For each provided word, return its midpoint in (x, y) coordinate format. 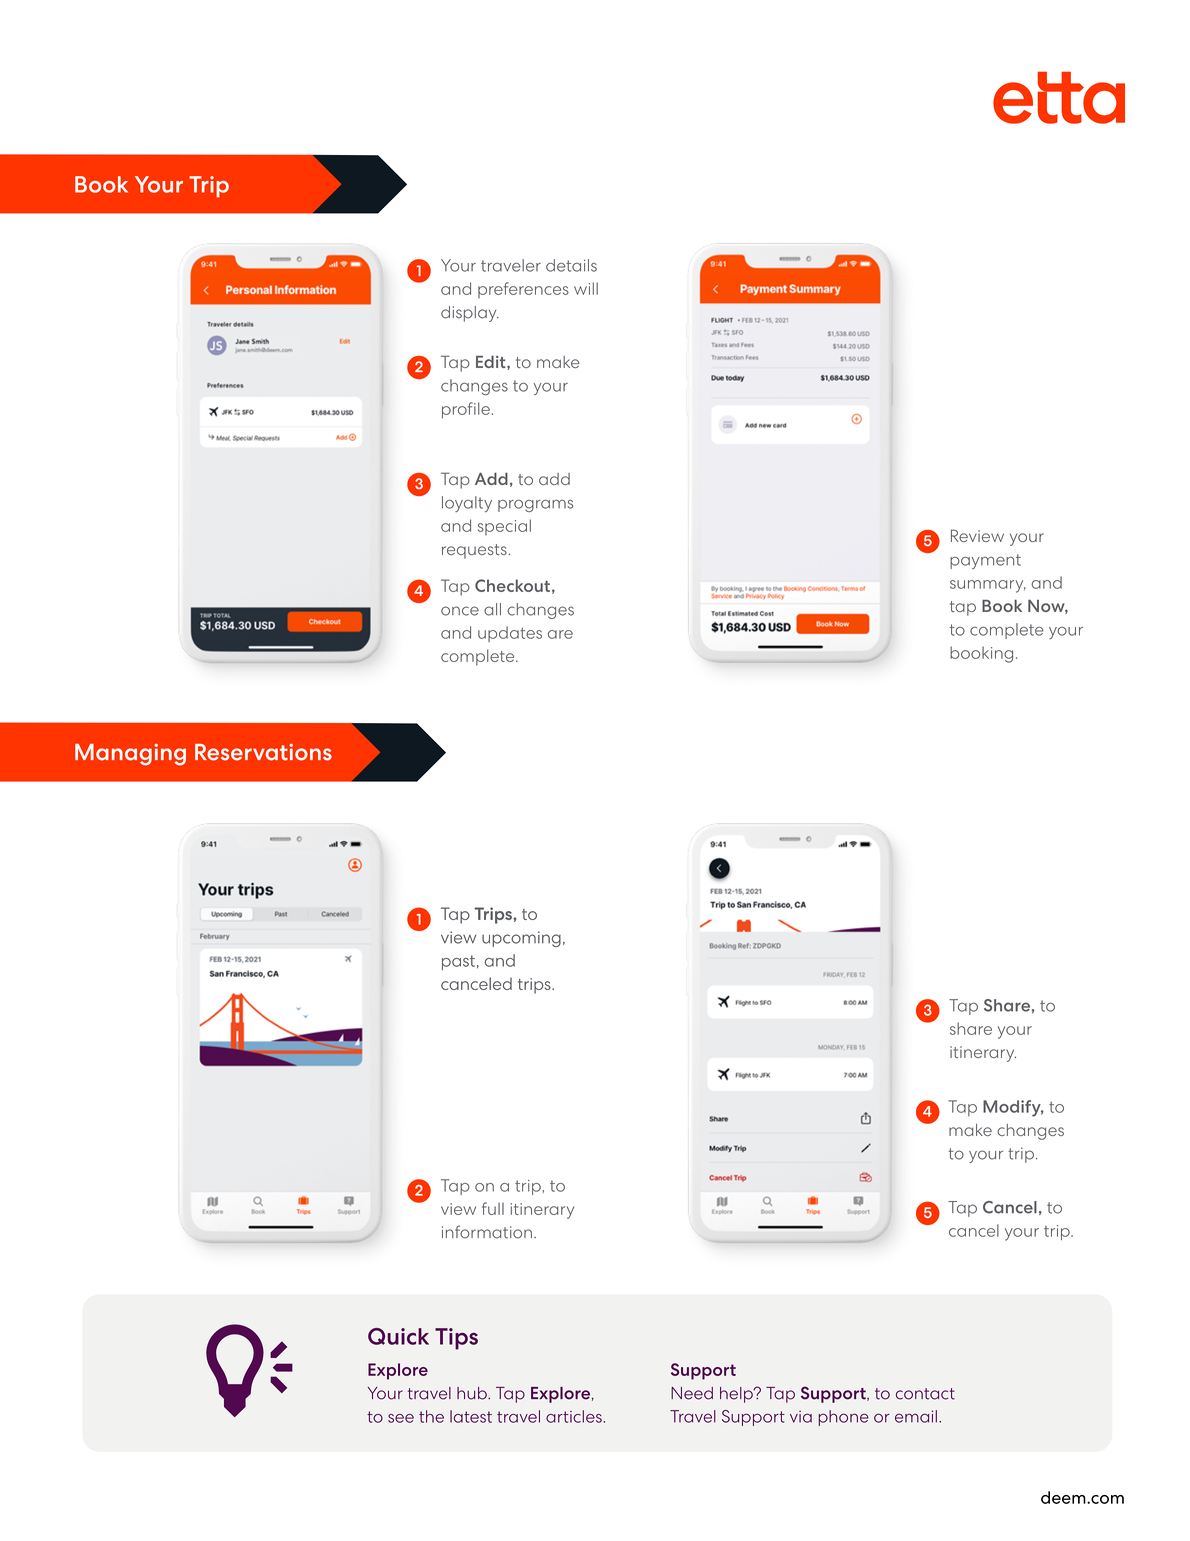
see (401, 1418)
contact (925, 1394)
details (571, 265)
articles (574, 1416)
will (586, 288)
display (470, 314)
